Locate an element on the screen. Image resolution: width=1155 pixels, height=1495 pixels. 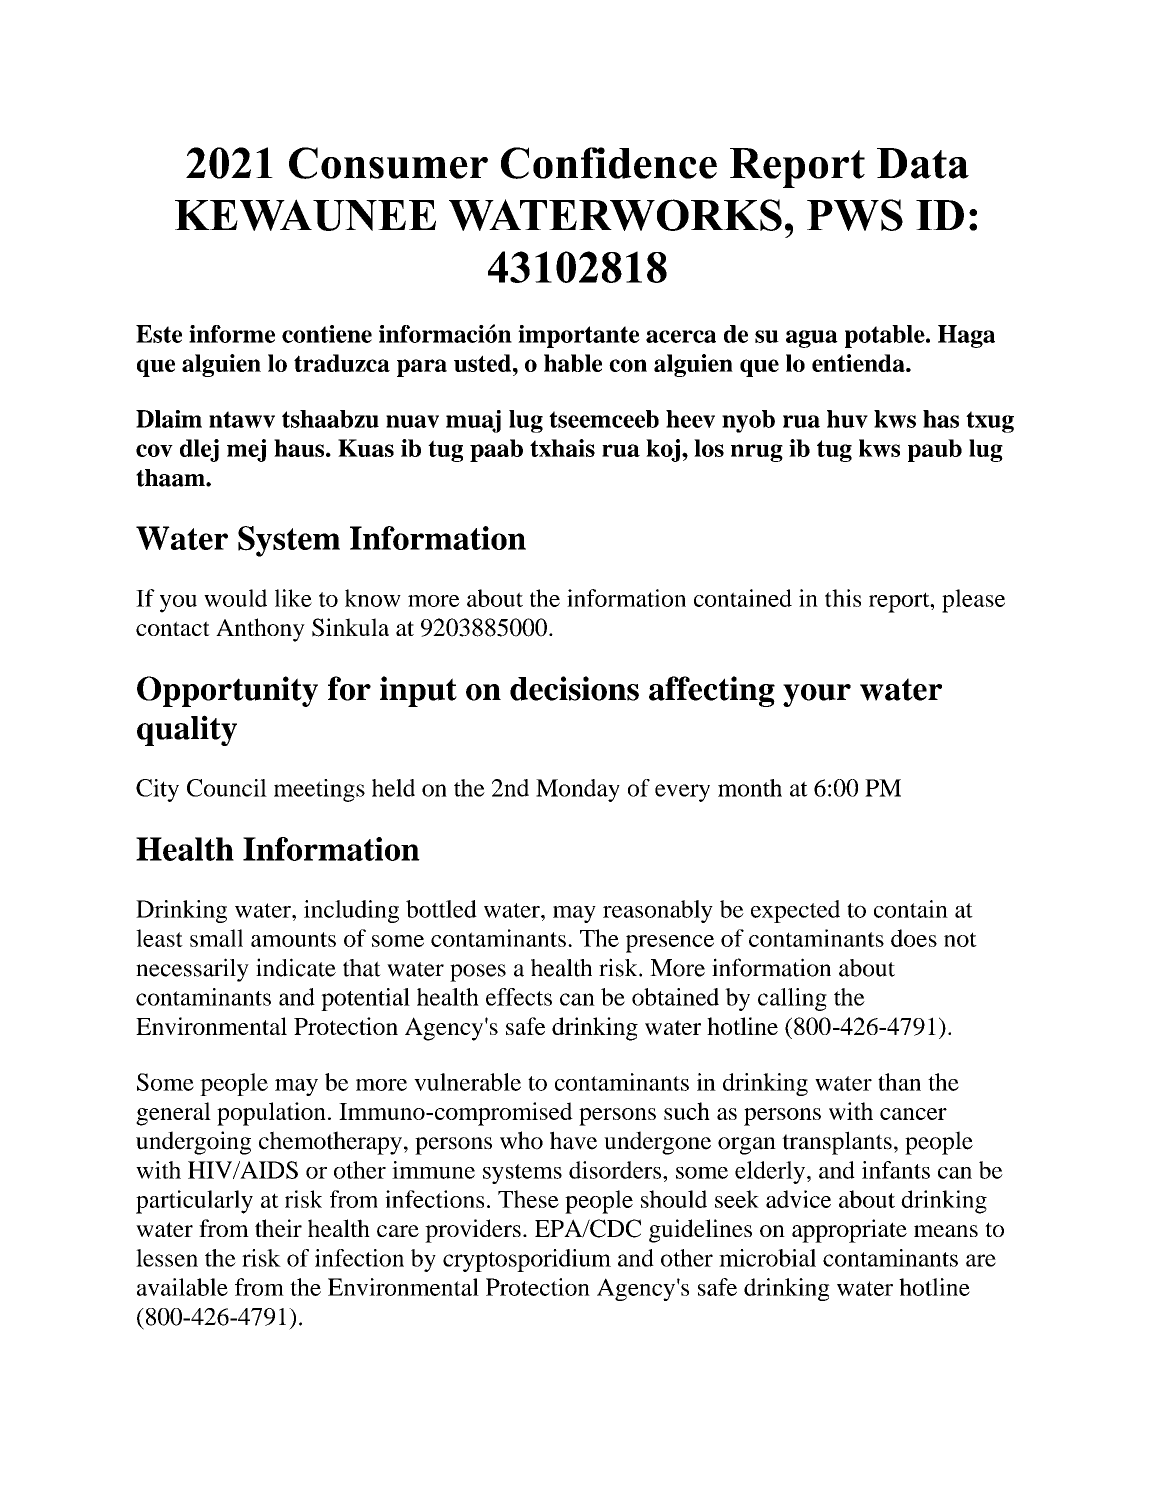
Confidence is located at coordinates (609, 163).
